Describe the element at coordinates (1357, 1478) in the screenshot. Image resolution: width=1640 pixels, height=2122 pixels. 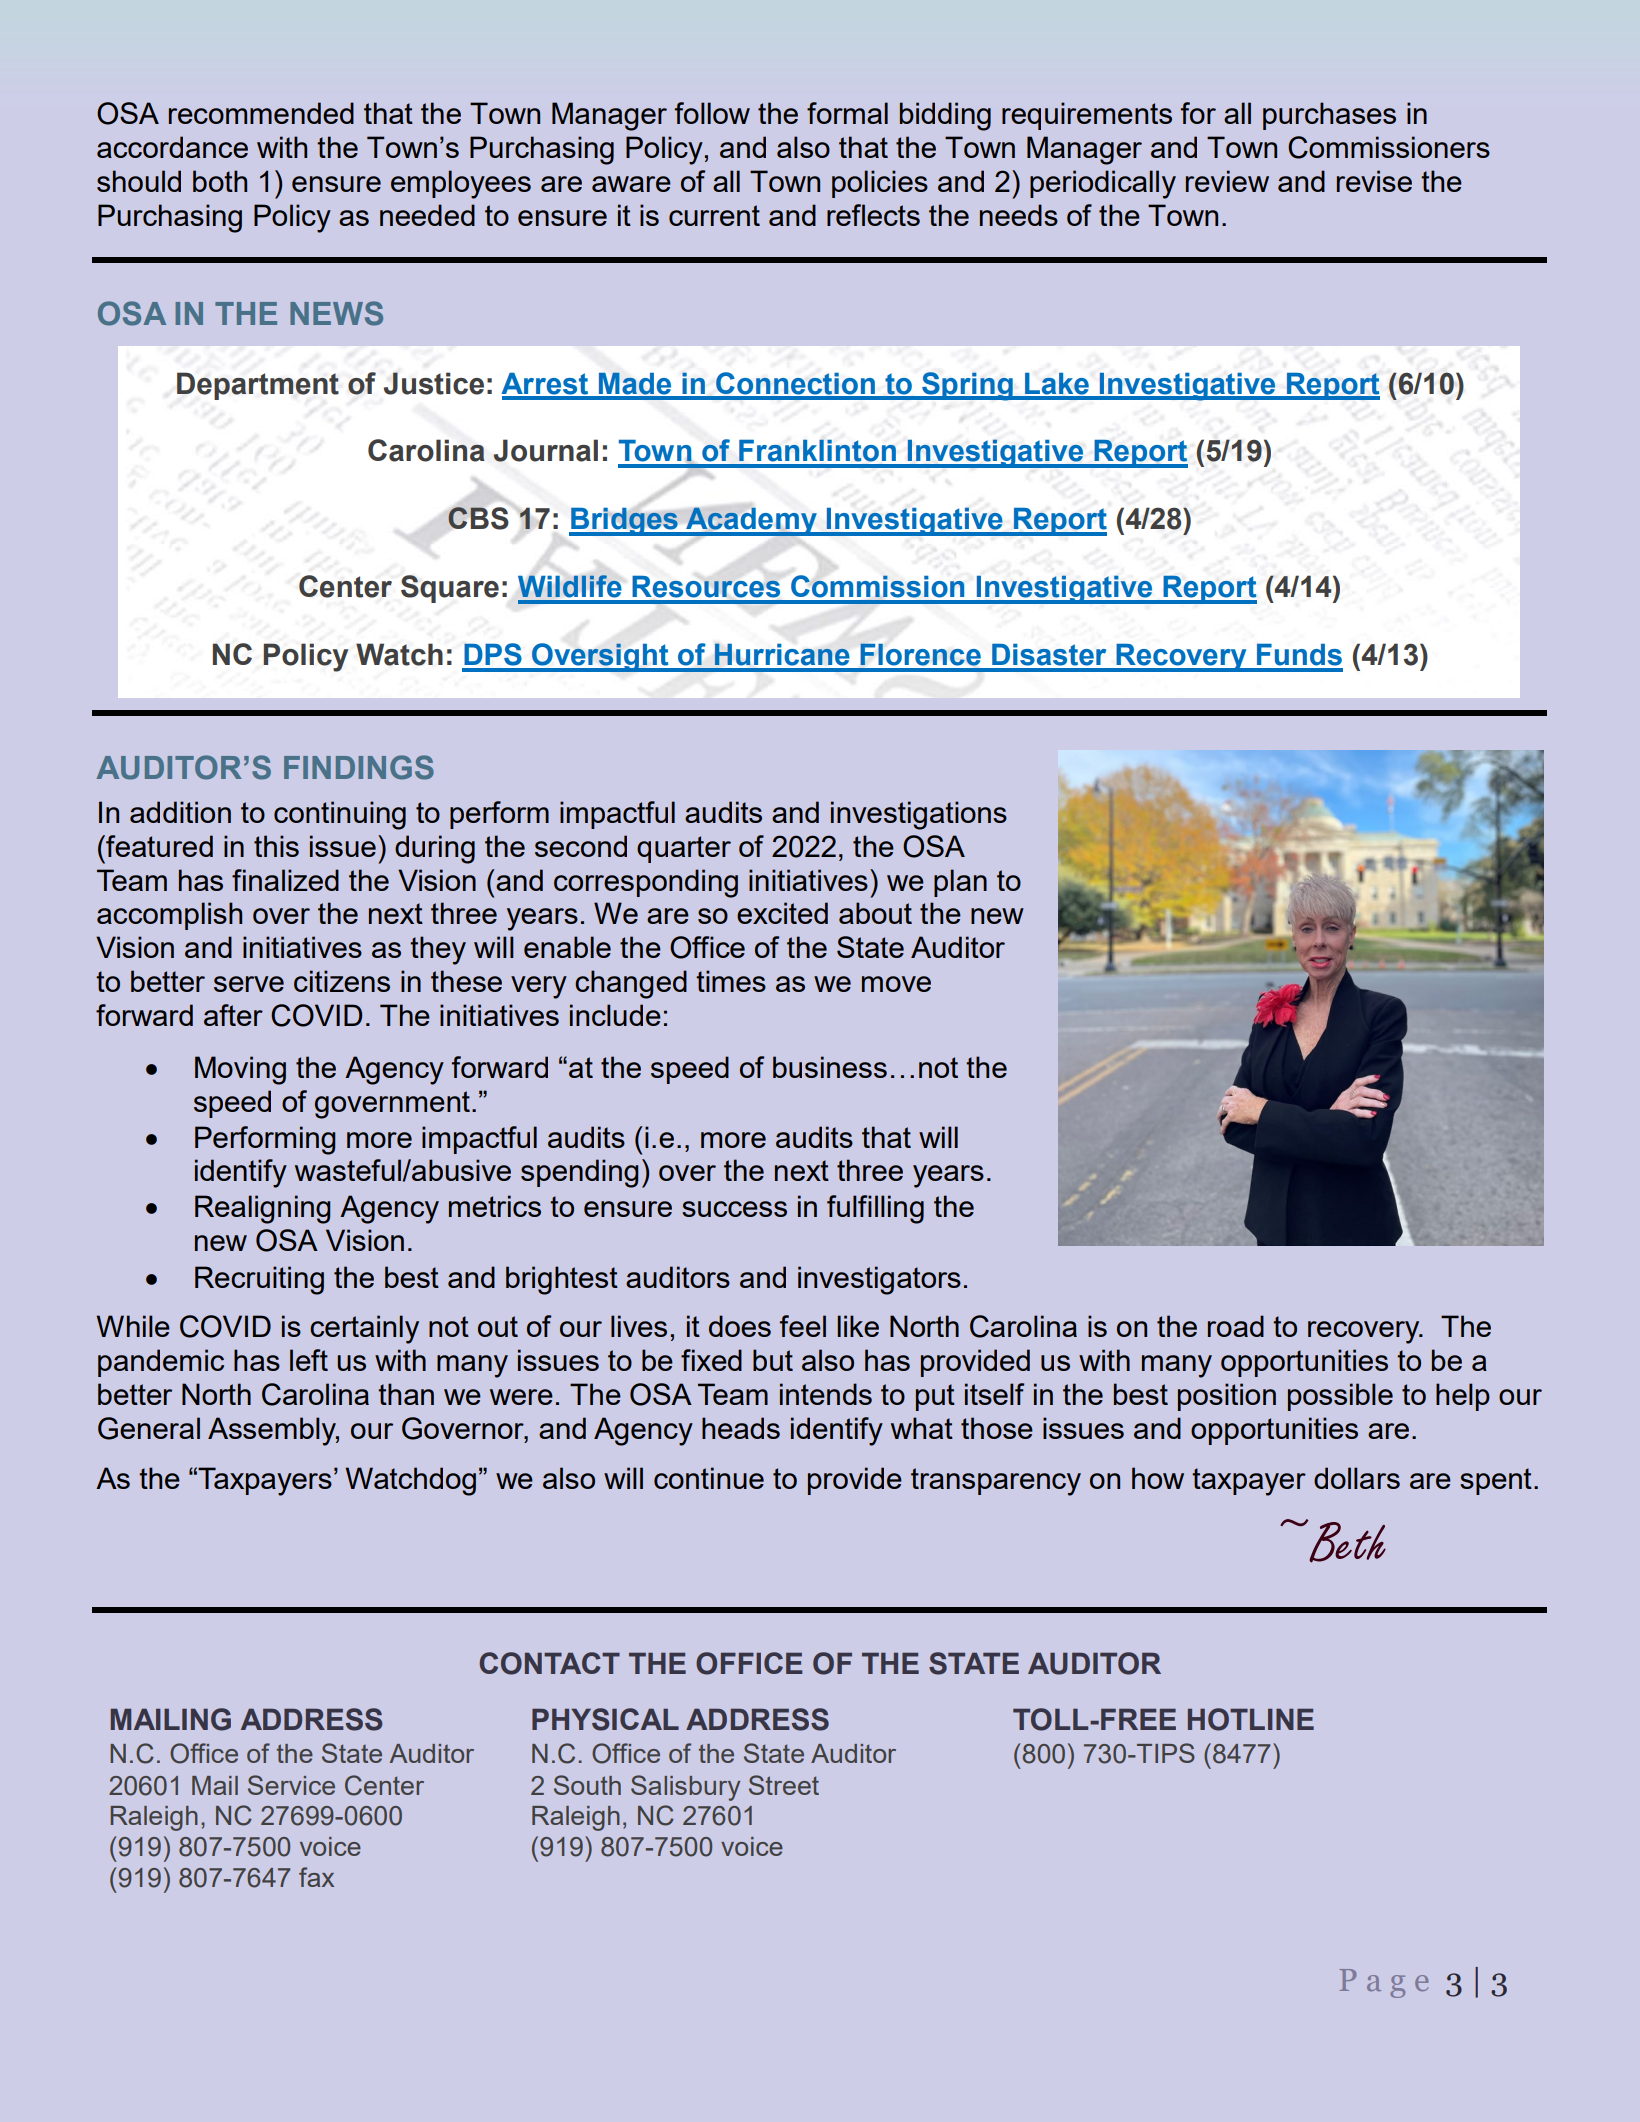
I see `dollars` at that location.
